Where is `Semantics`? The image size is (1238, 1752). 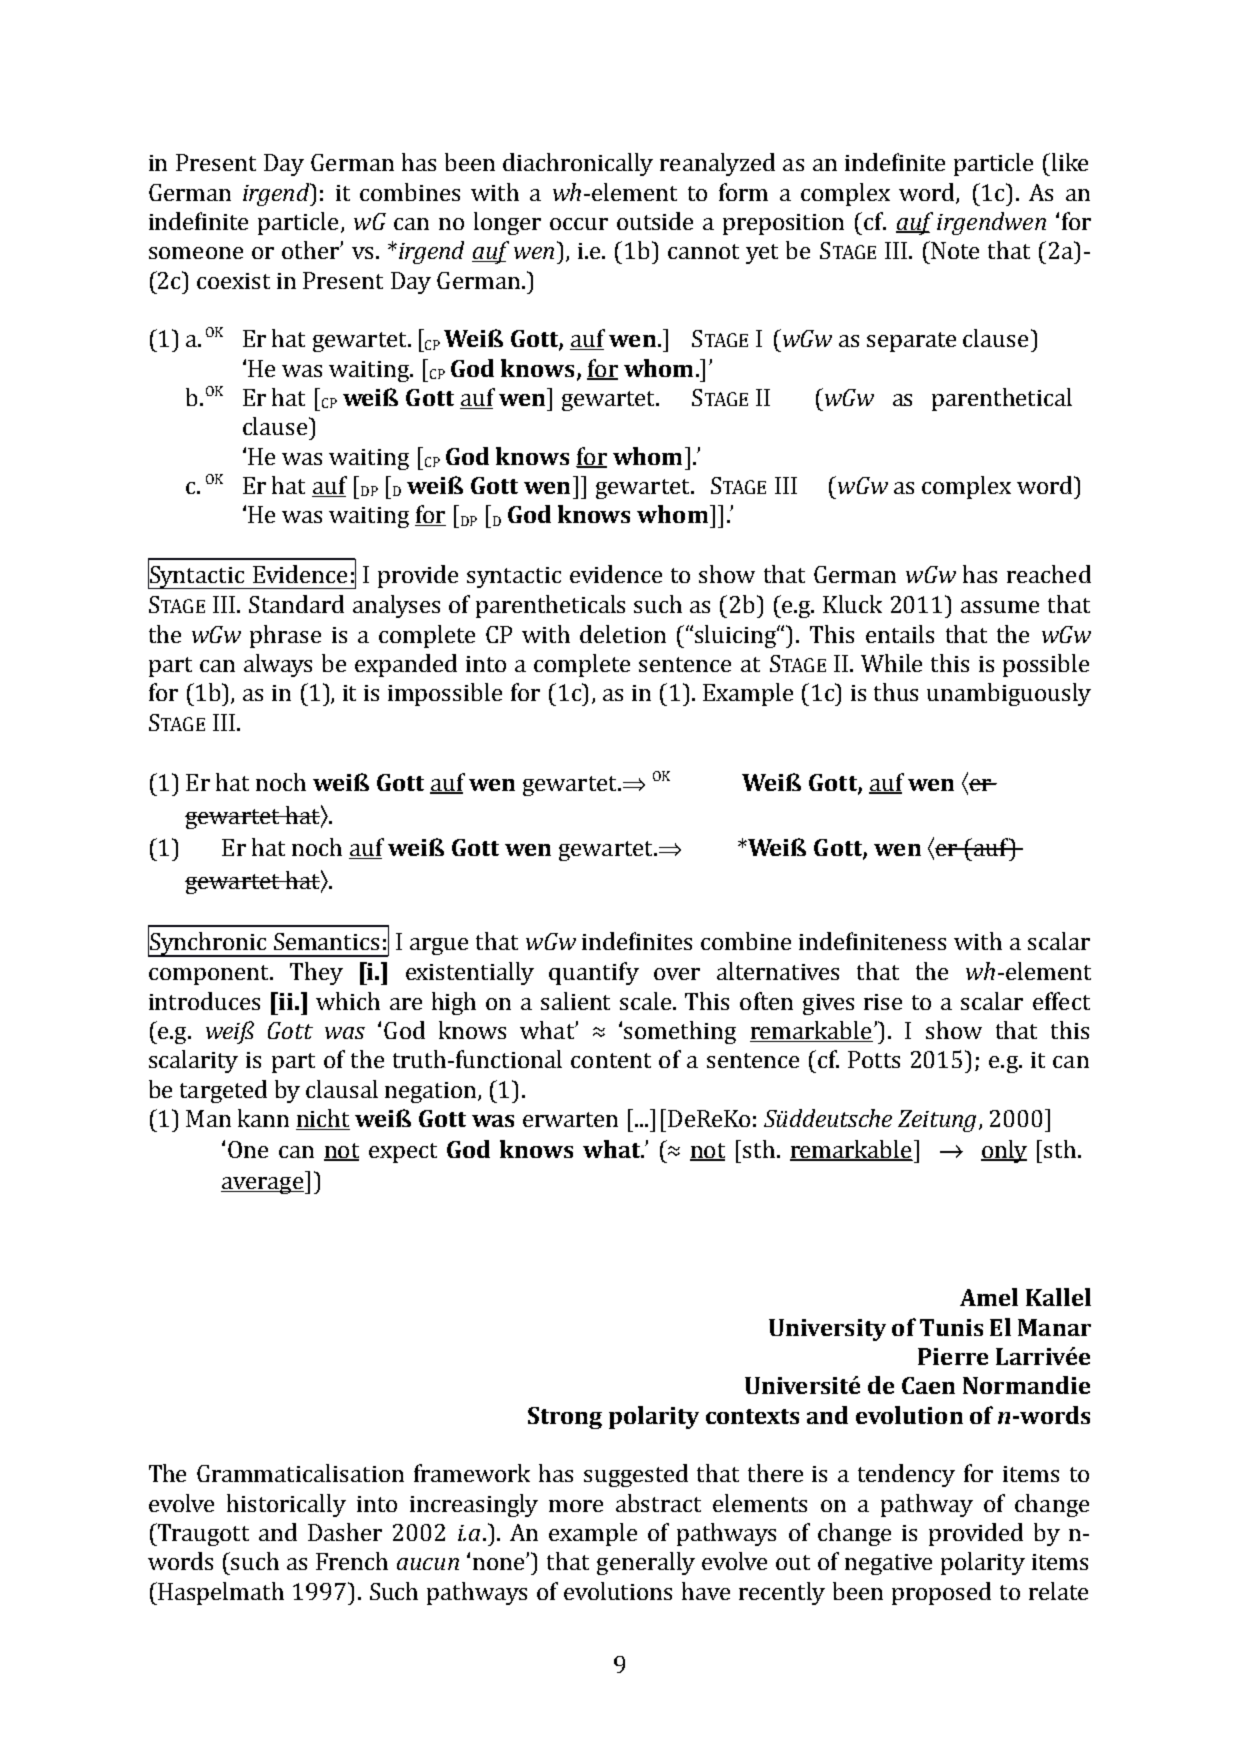 Semantics is located at coordinates (326, 941).
